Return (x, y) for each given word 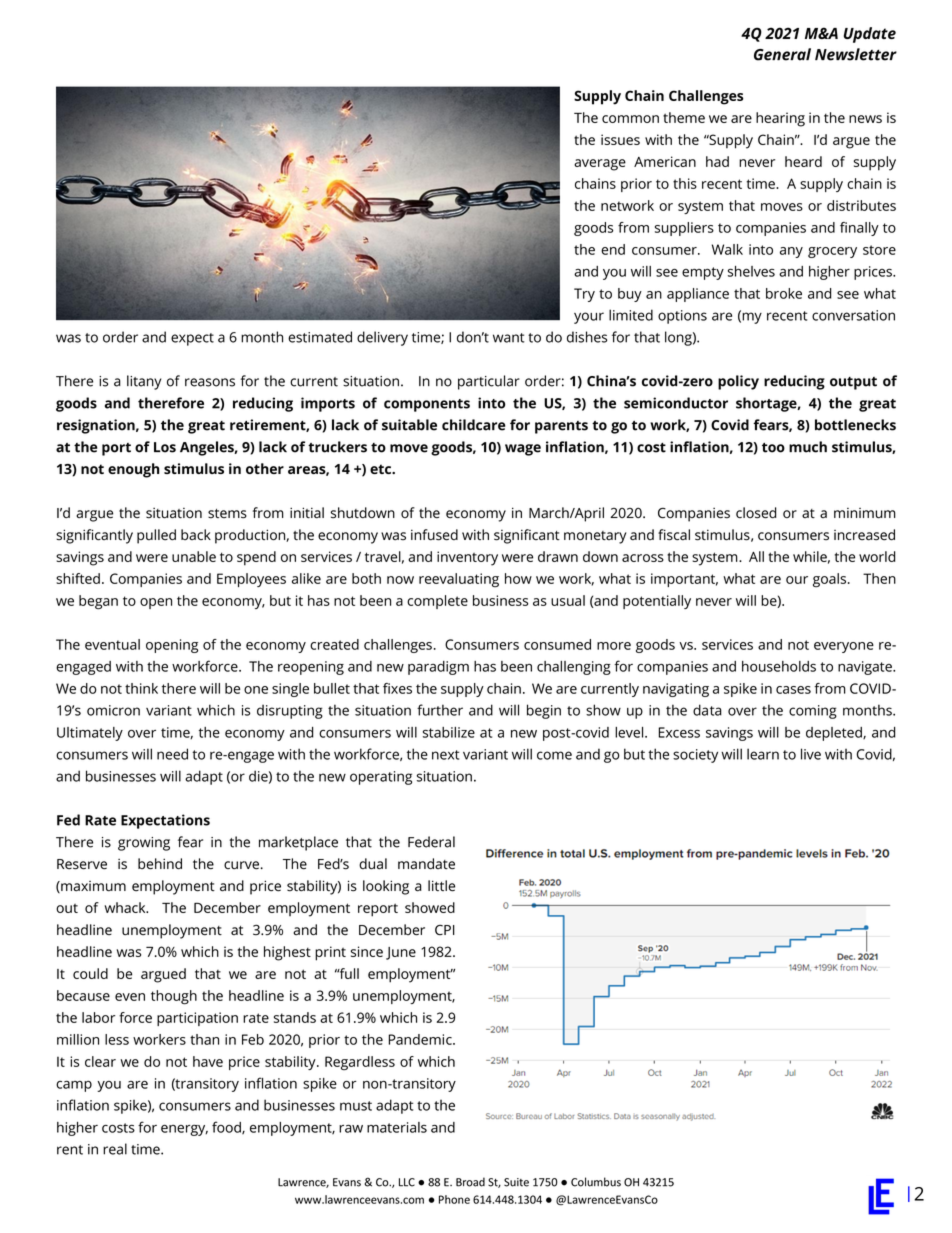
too (773, 448)
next (445, 755)
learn (763, 754)
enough (133, 470)
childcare (474, 425)
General (782, 54)
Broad (470, 1182)
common (630, 119)
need (172, 754)
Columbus (596, 1182)
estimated (320, 337)
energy (184, 1130)
